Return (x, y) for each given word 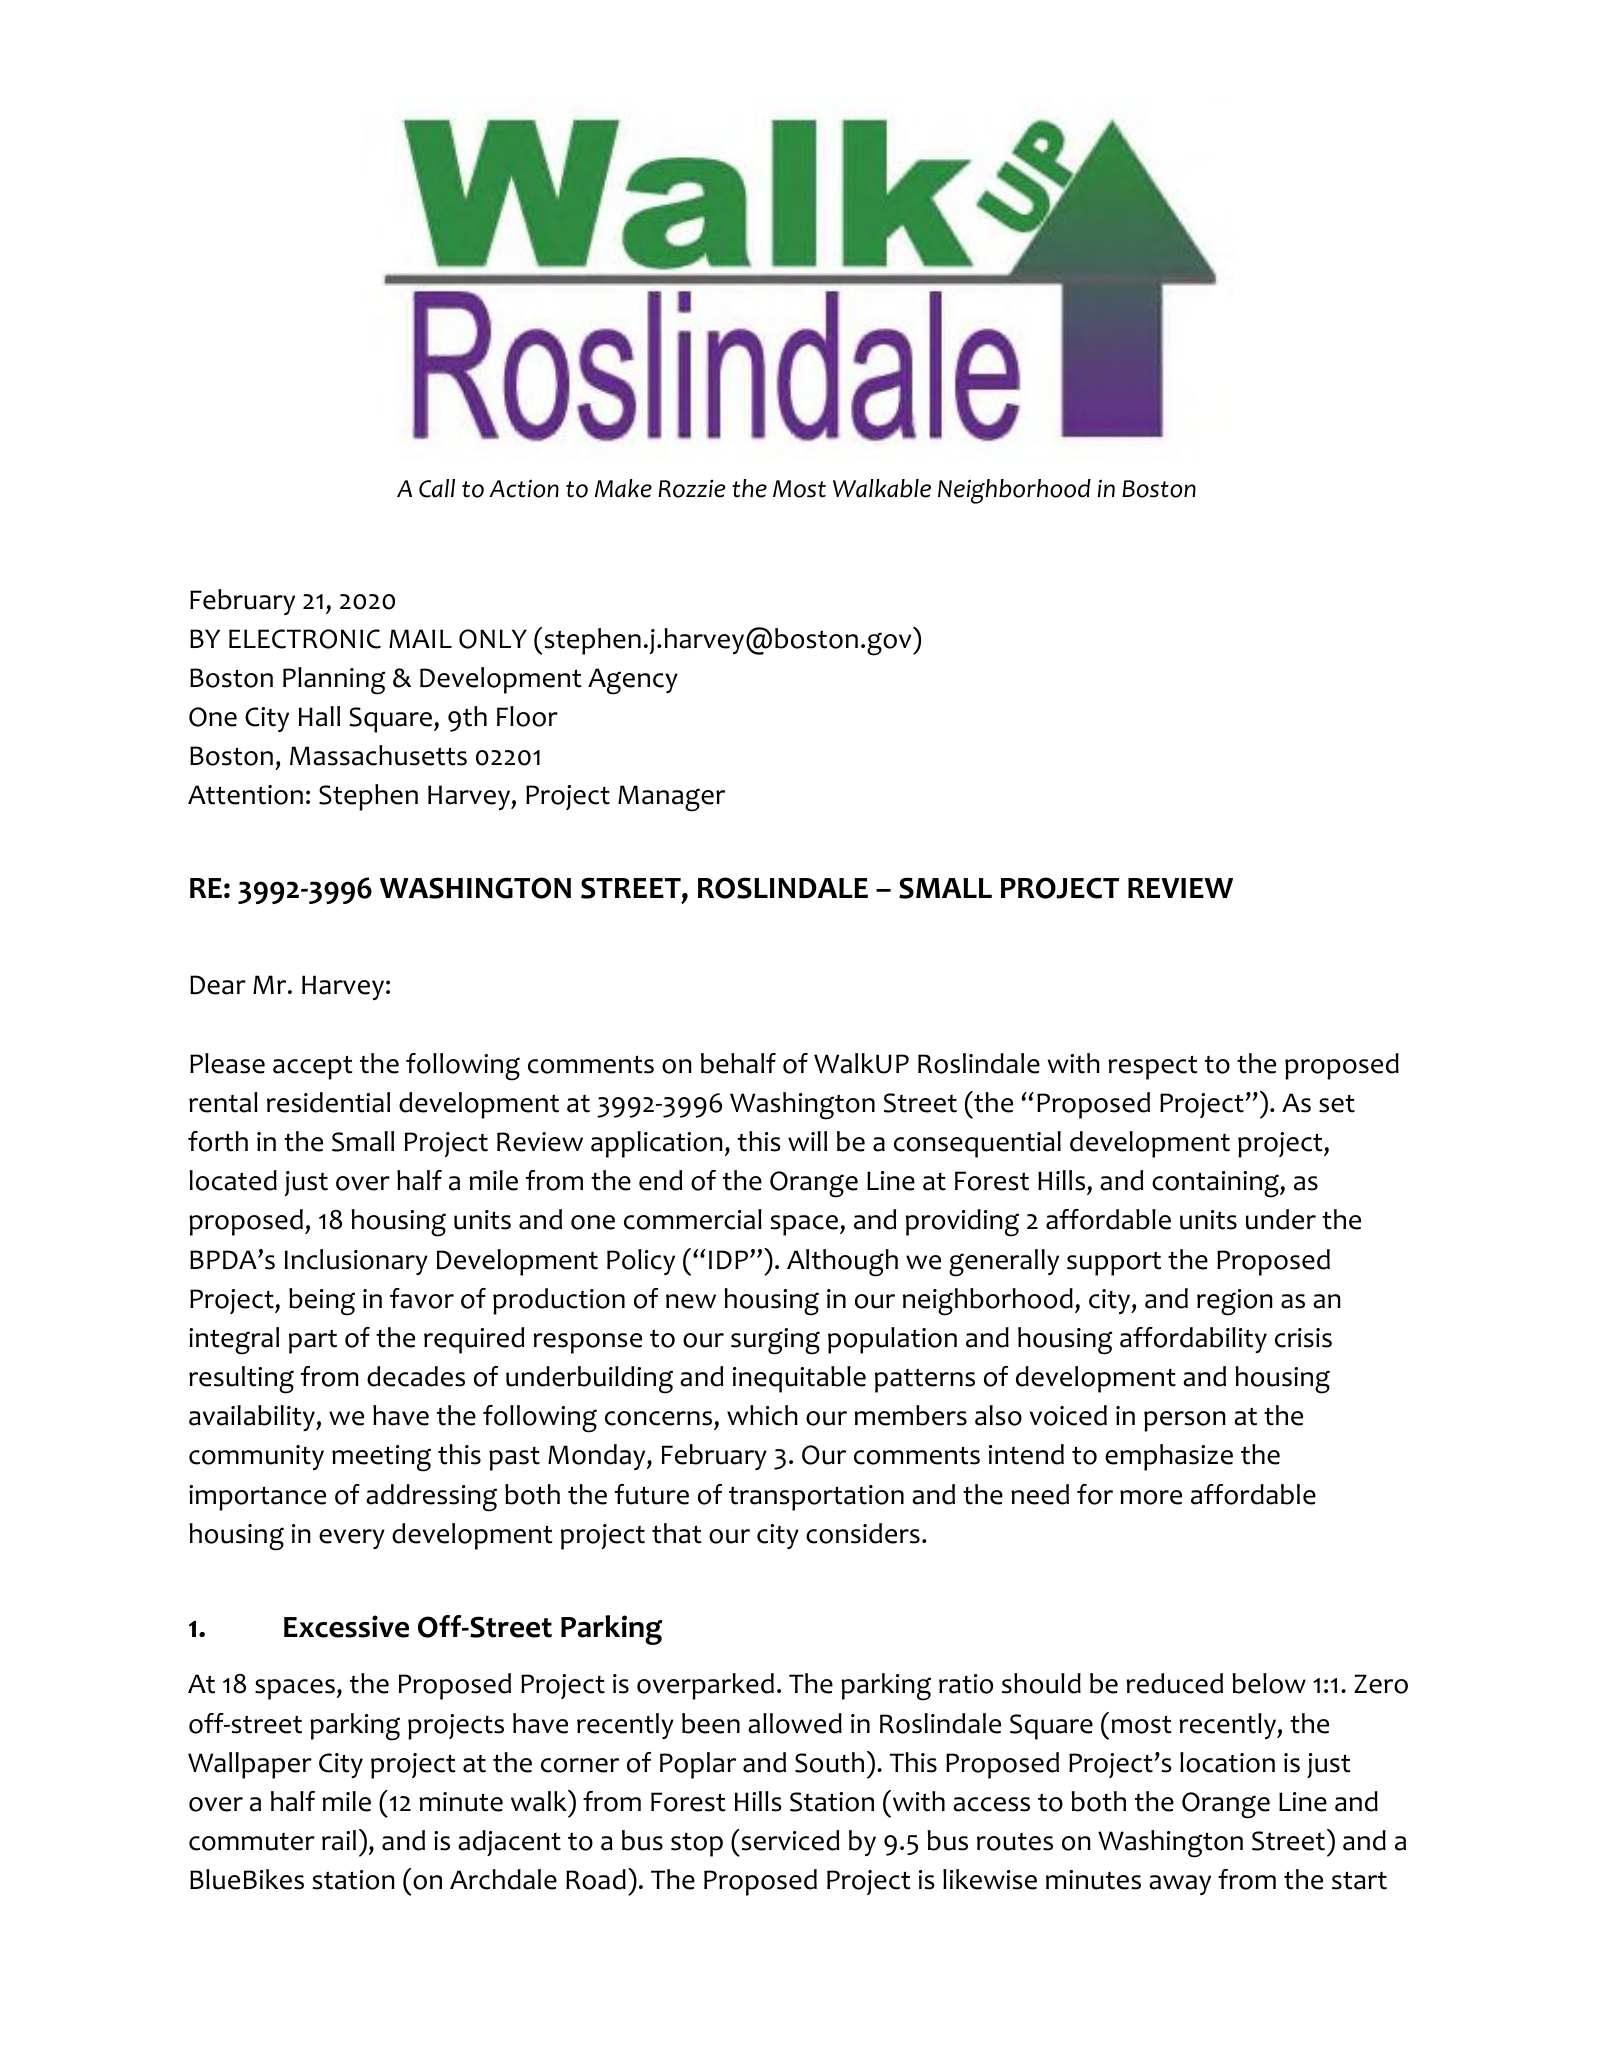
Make (623, 488)
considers (863, 1533)
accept (313, 1067)
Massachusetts (378, 755)
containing (1216, 1184)
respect (1153, 1067)
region (1235, 1302)
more (1151, 1497)
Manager (671, 798)
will (807, 1141)
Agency (633, 681)
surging (775, 1341)
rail (339, 1840)
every (352, 1539)
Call (437, 488)
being (322, 1302)
